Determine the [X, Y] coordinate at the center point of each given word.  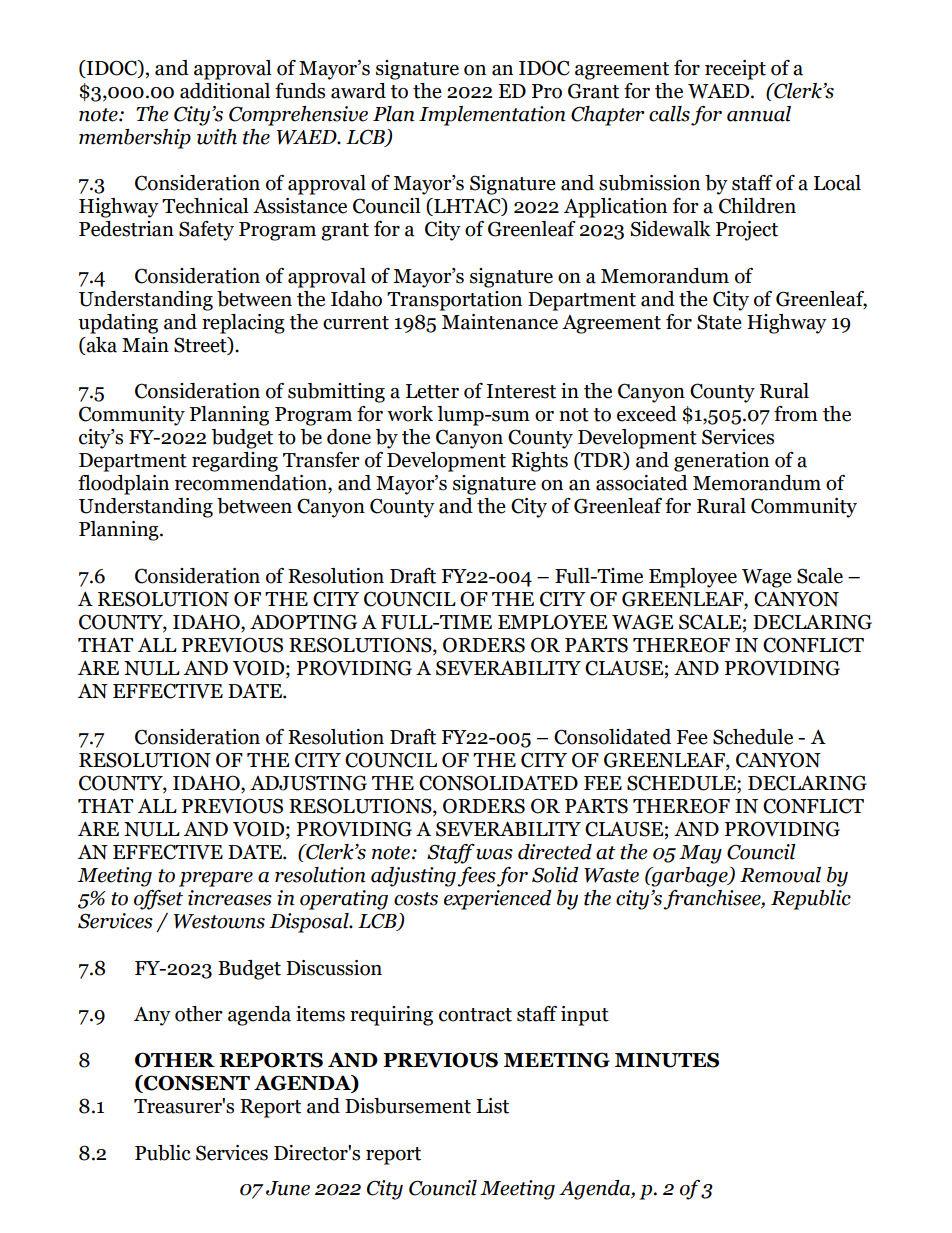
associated [642, 483]
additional [225, 91]
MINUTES [667, 1060]
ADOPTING [303, 622]
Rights [539, 462]
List [492, 1106]
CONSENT [196, 1084]
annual [759, 114]
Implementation [492, 116]
